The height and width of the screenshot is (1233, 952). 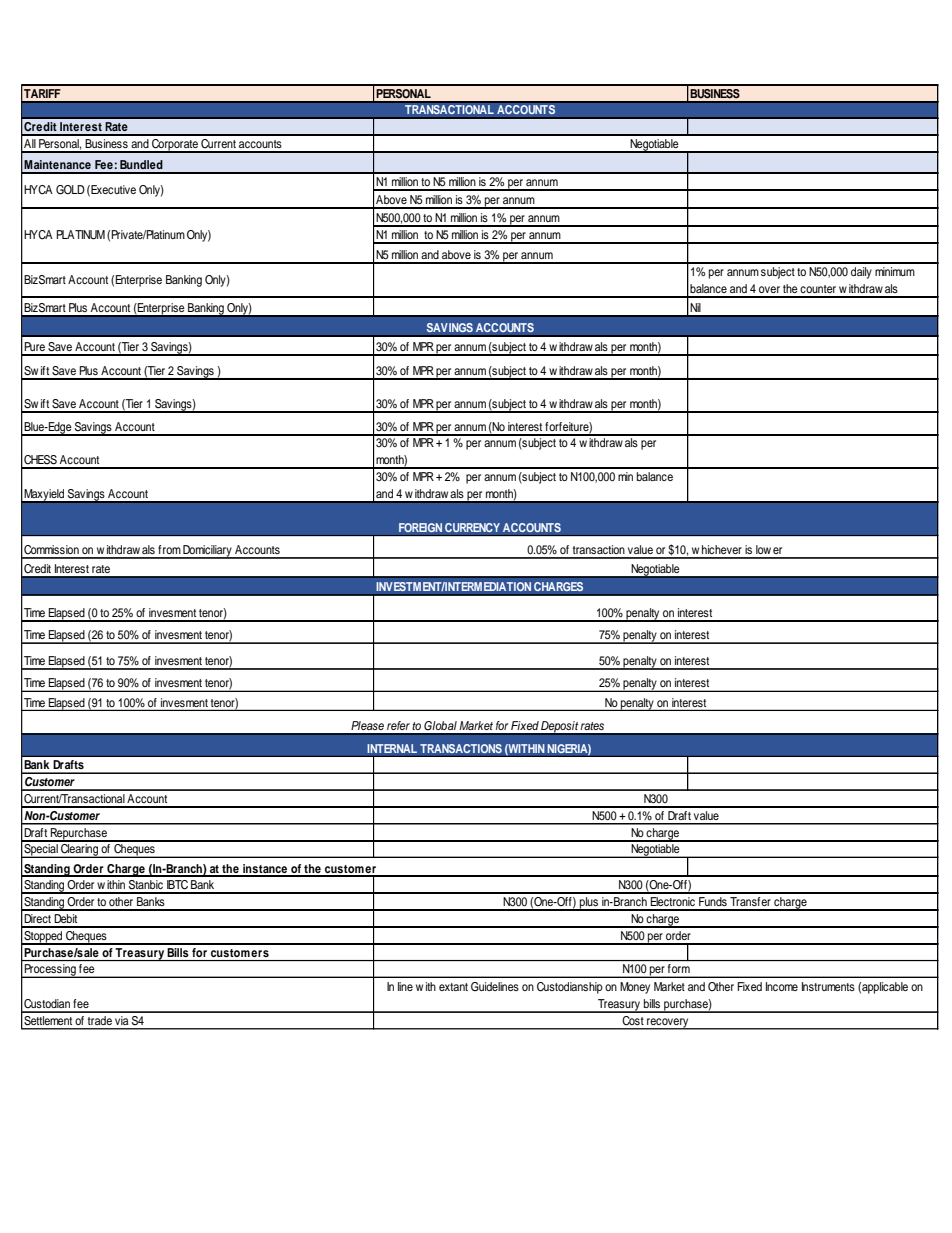 I want to click on Instruments, so click(x=828, y=986).
